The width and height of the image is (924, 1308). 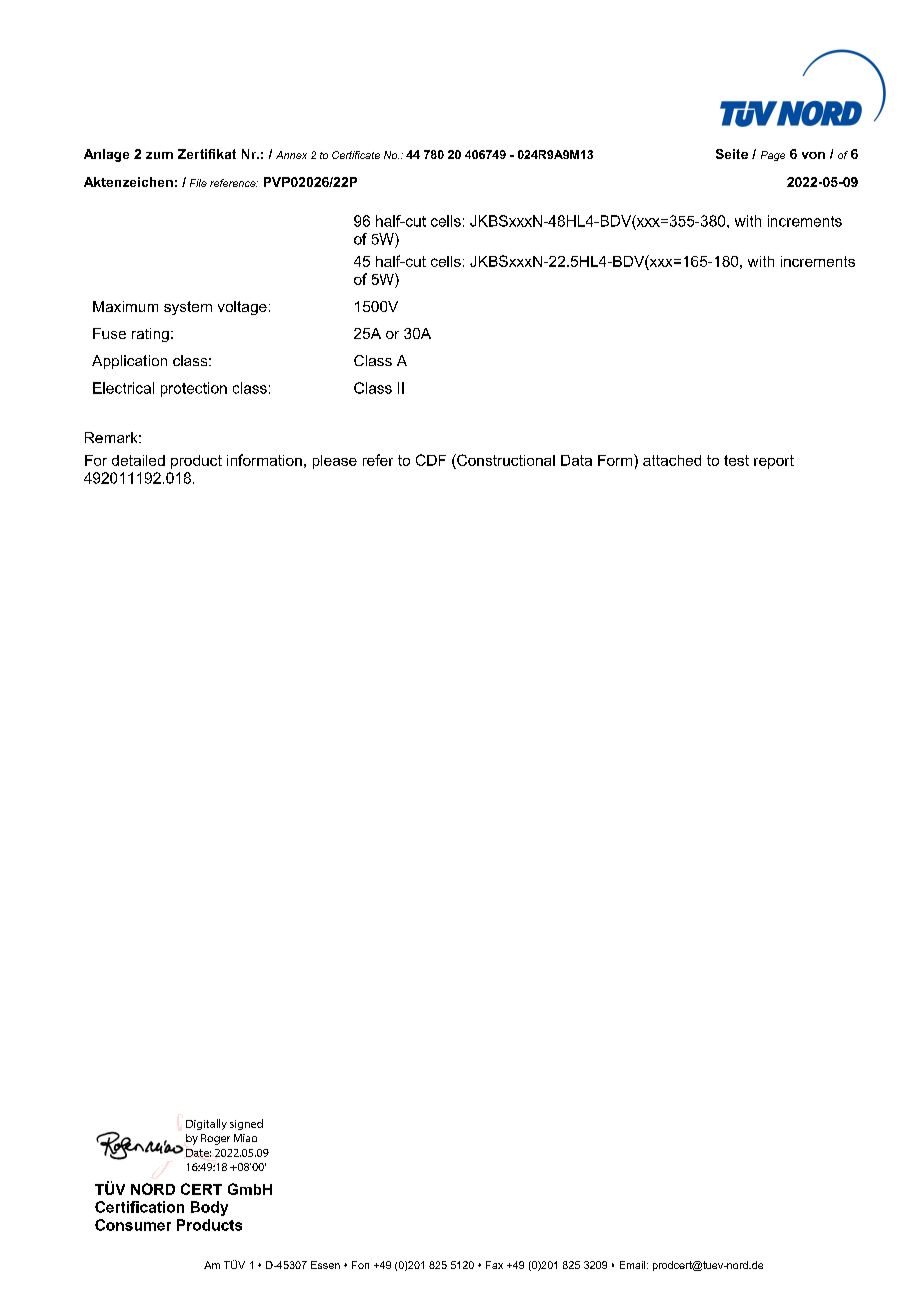 What do you see at coordinates (291, 155) in the image?
I see `Annex` at bounding box center [291, 155].
